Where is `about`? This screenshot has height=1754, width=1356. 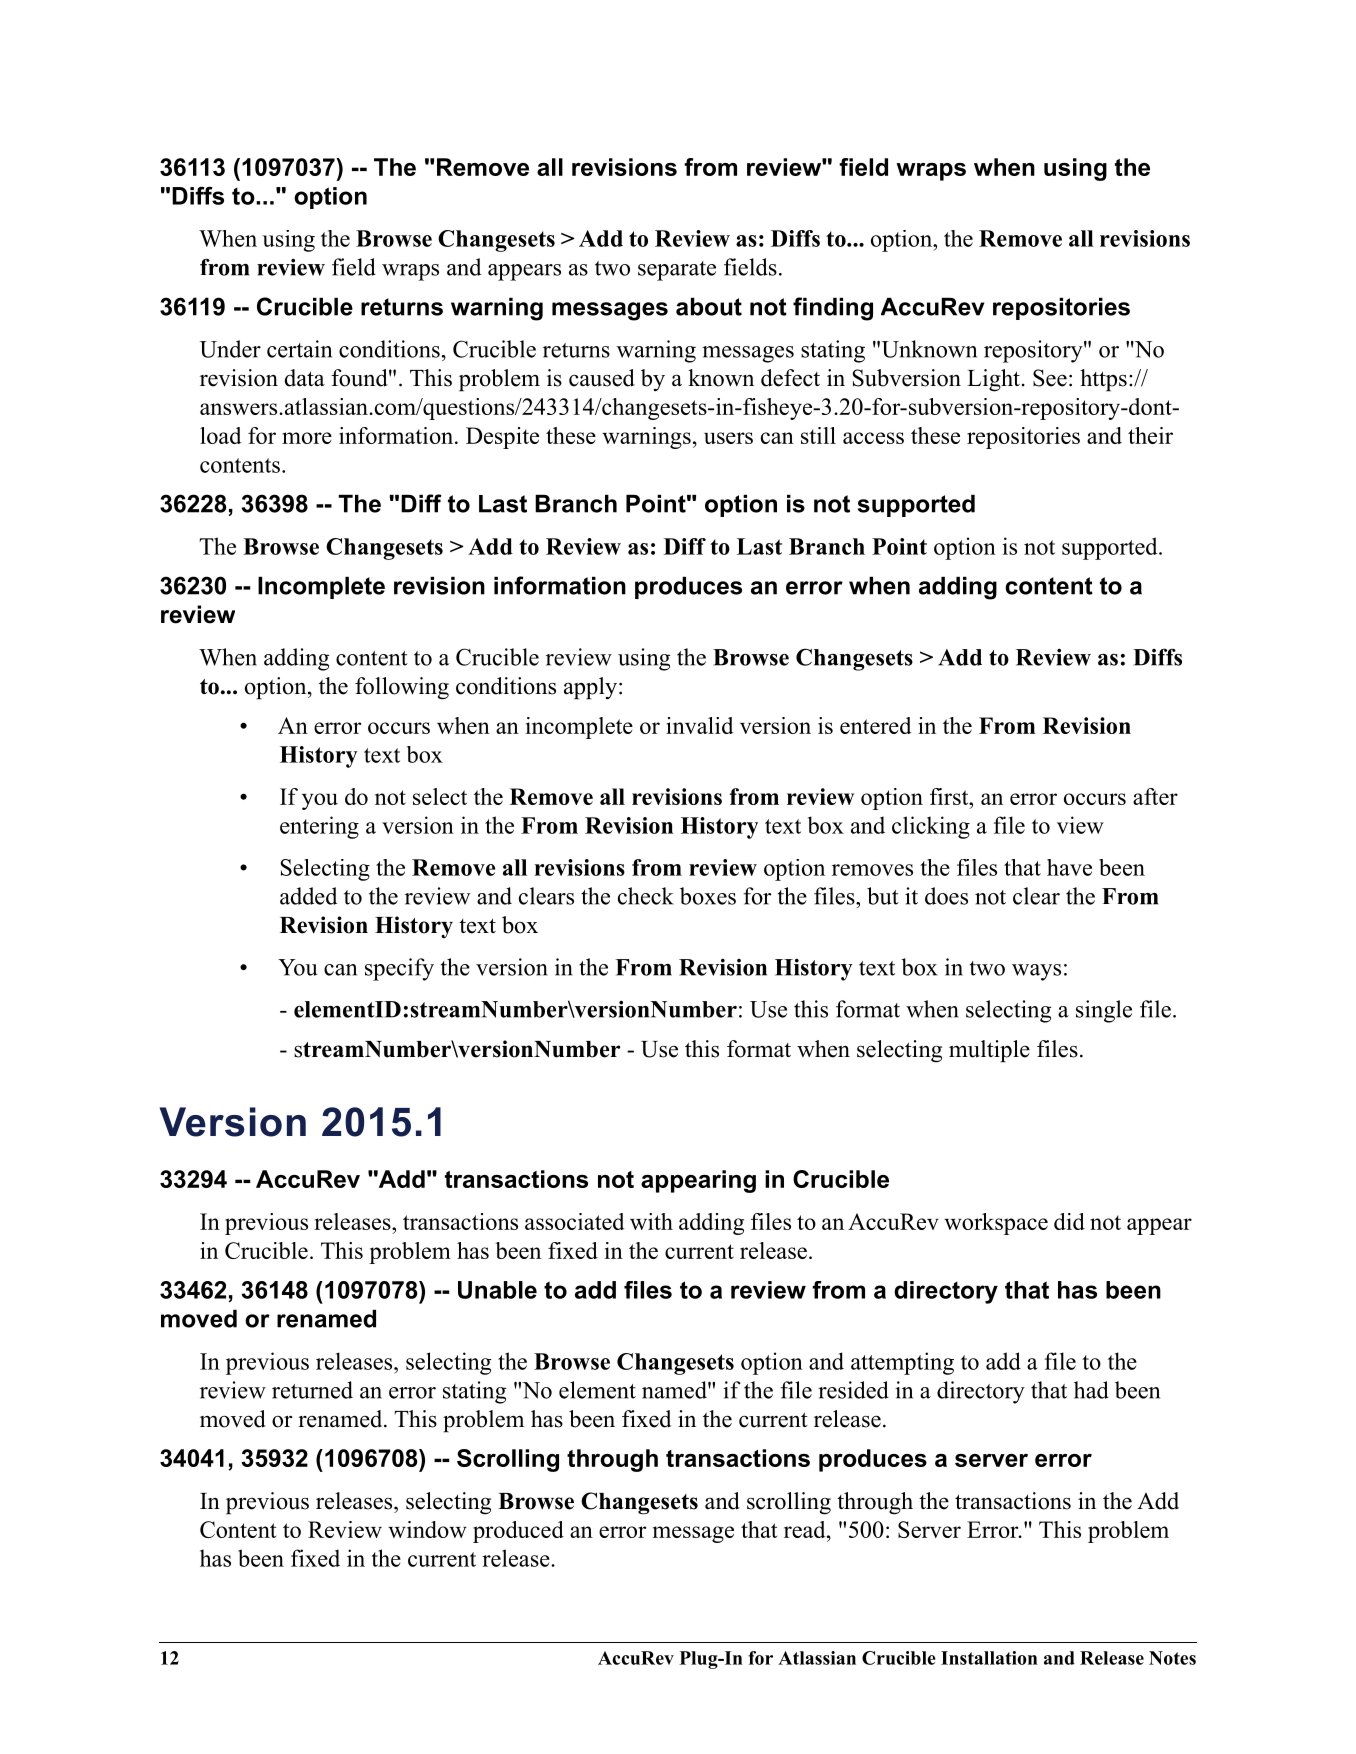
about is located at coordinates (709, 307).
